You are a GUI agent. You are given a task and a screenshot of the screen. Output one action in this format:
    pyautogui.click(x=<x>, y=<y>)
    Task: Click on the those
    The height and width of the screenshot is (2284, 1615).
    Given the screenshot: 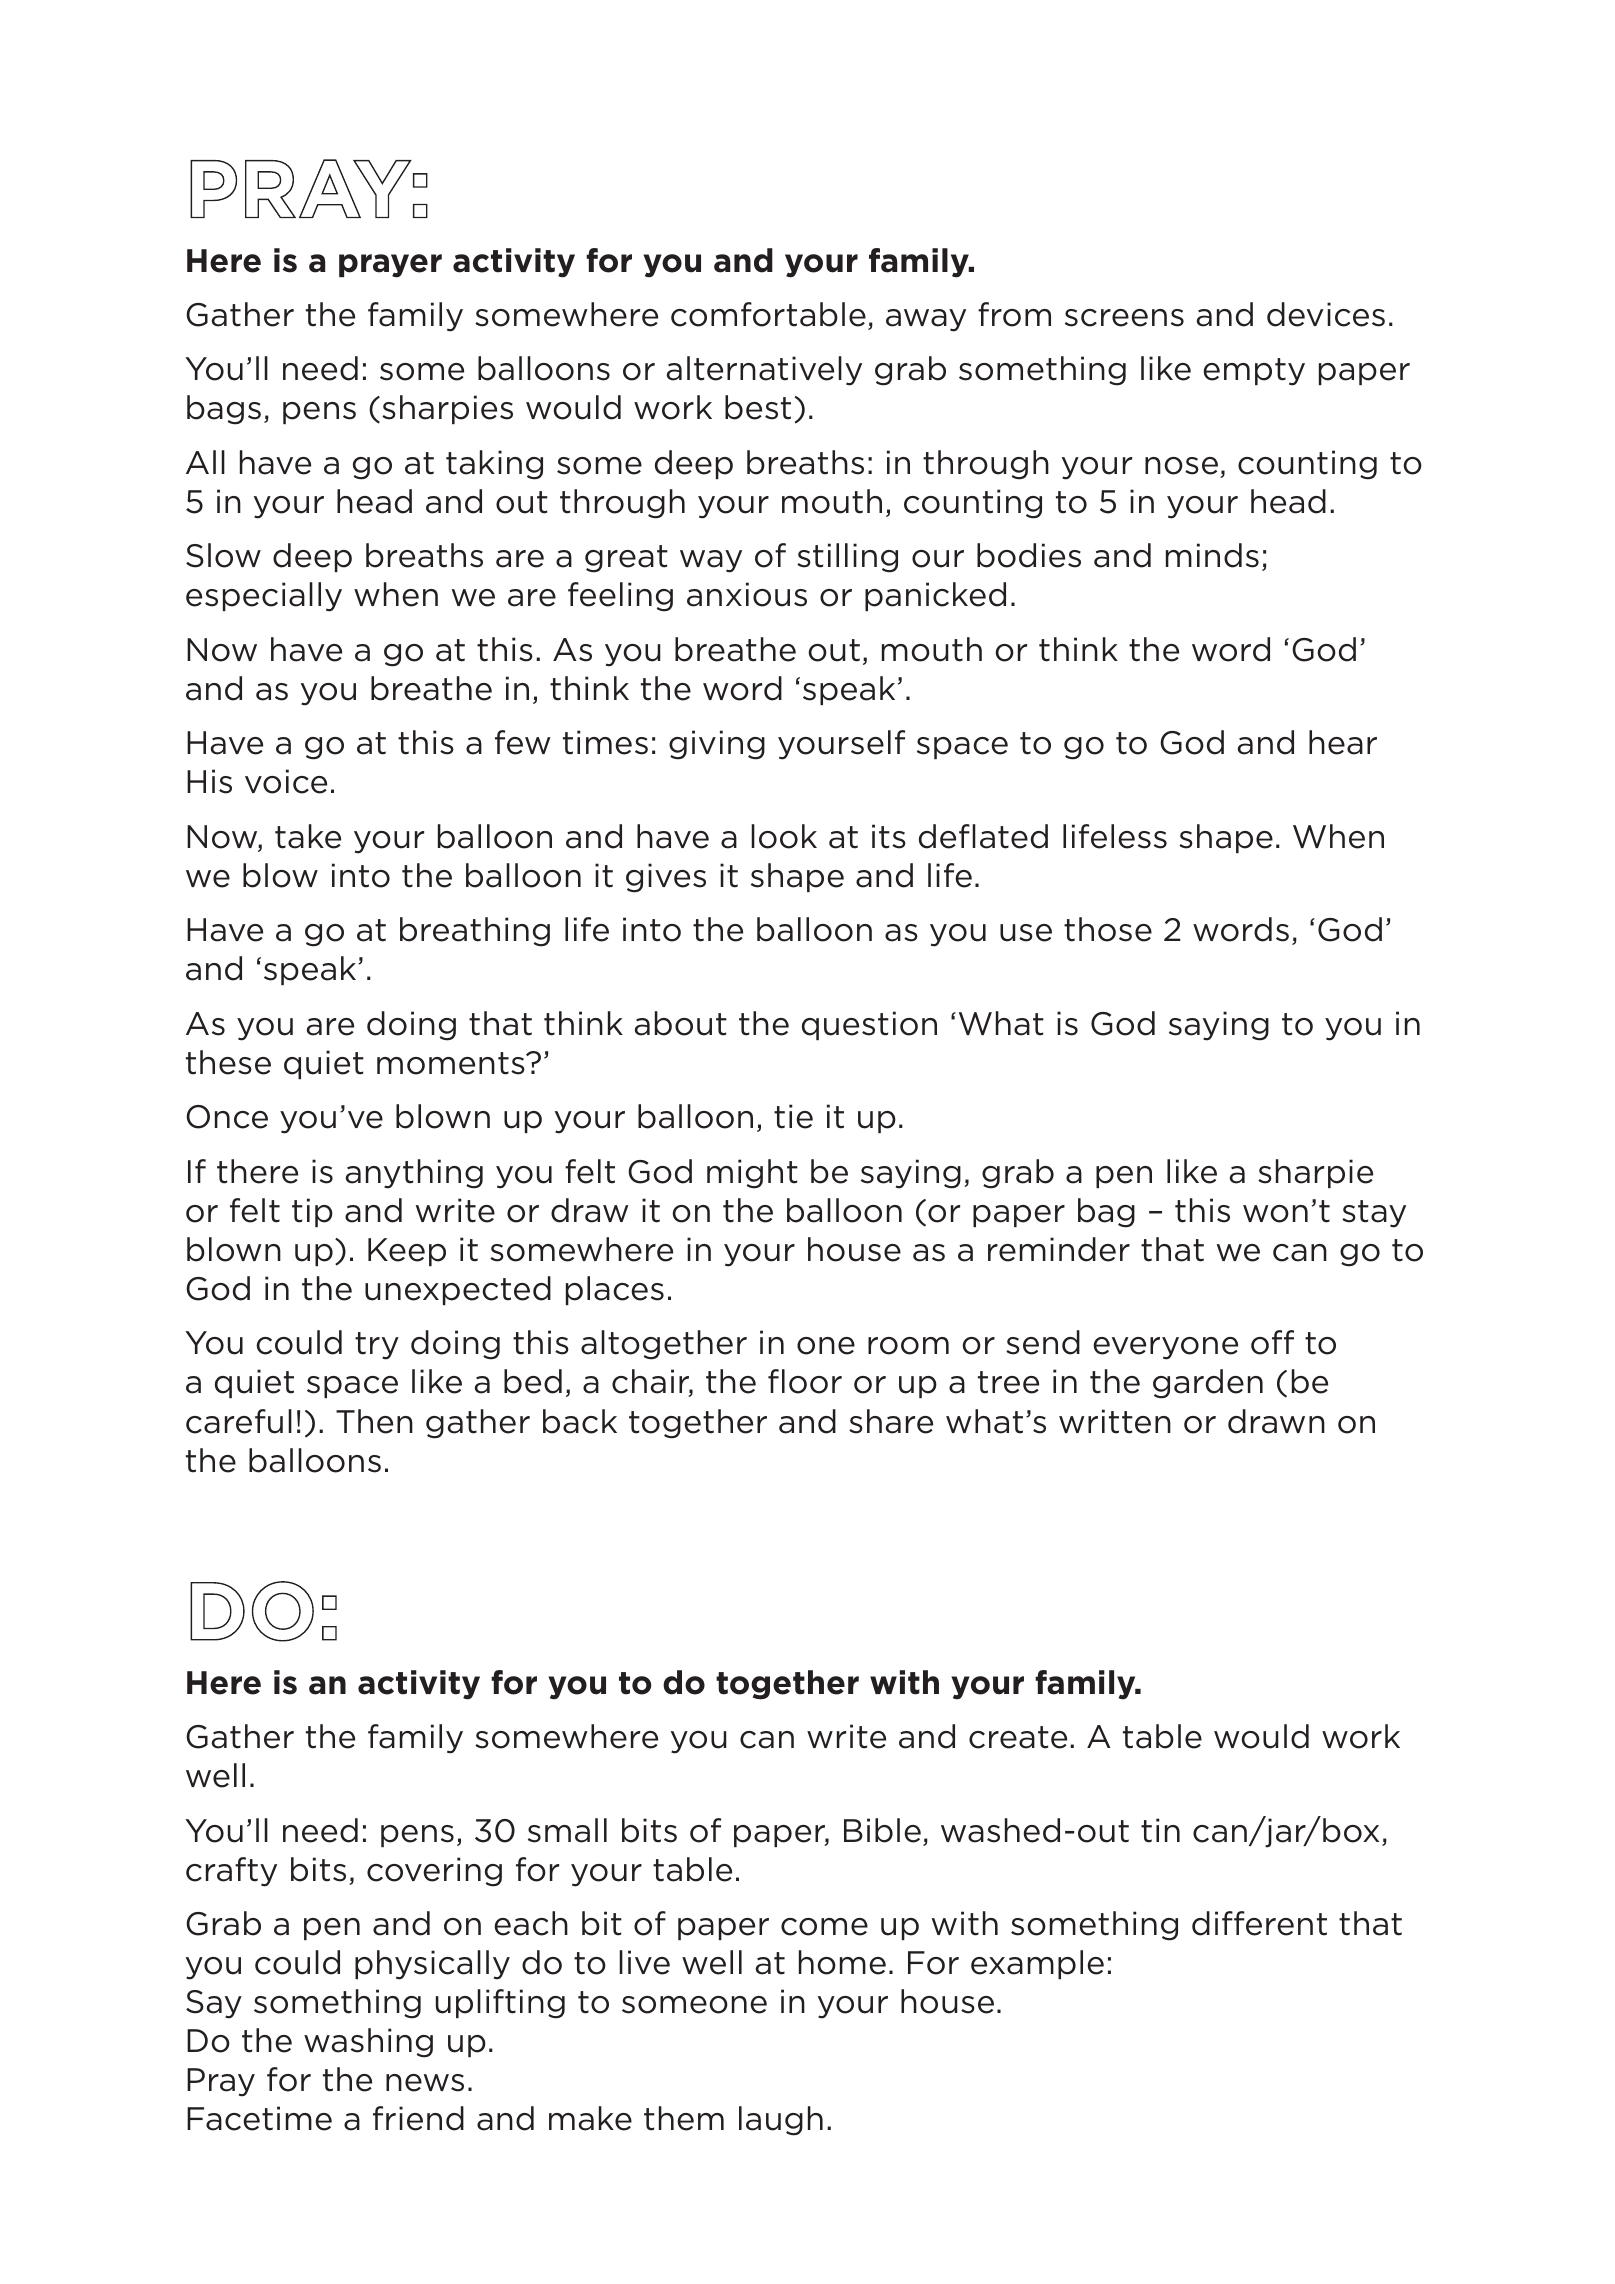 What is the action you would take?
    pyautogui.click(x=1108, y=929)
